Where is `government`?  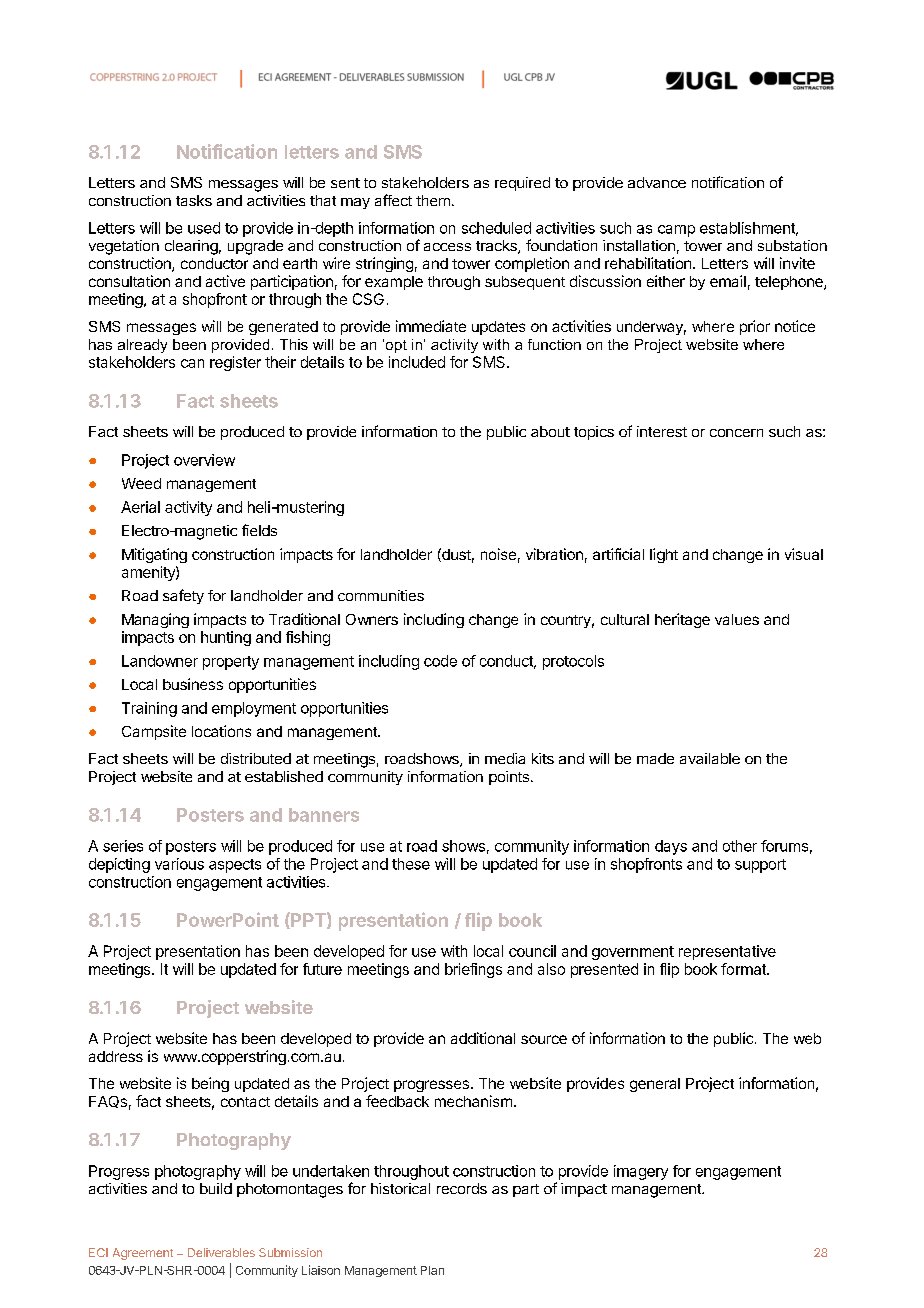
government is located at coordinates (633, 953).
